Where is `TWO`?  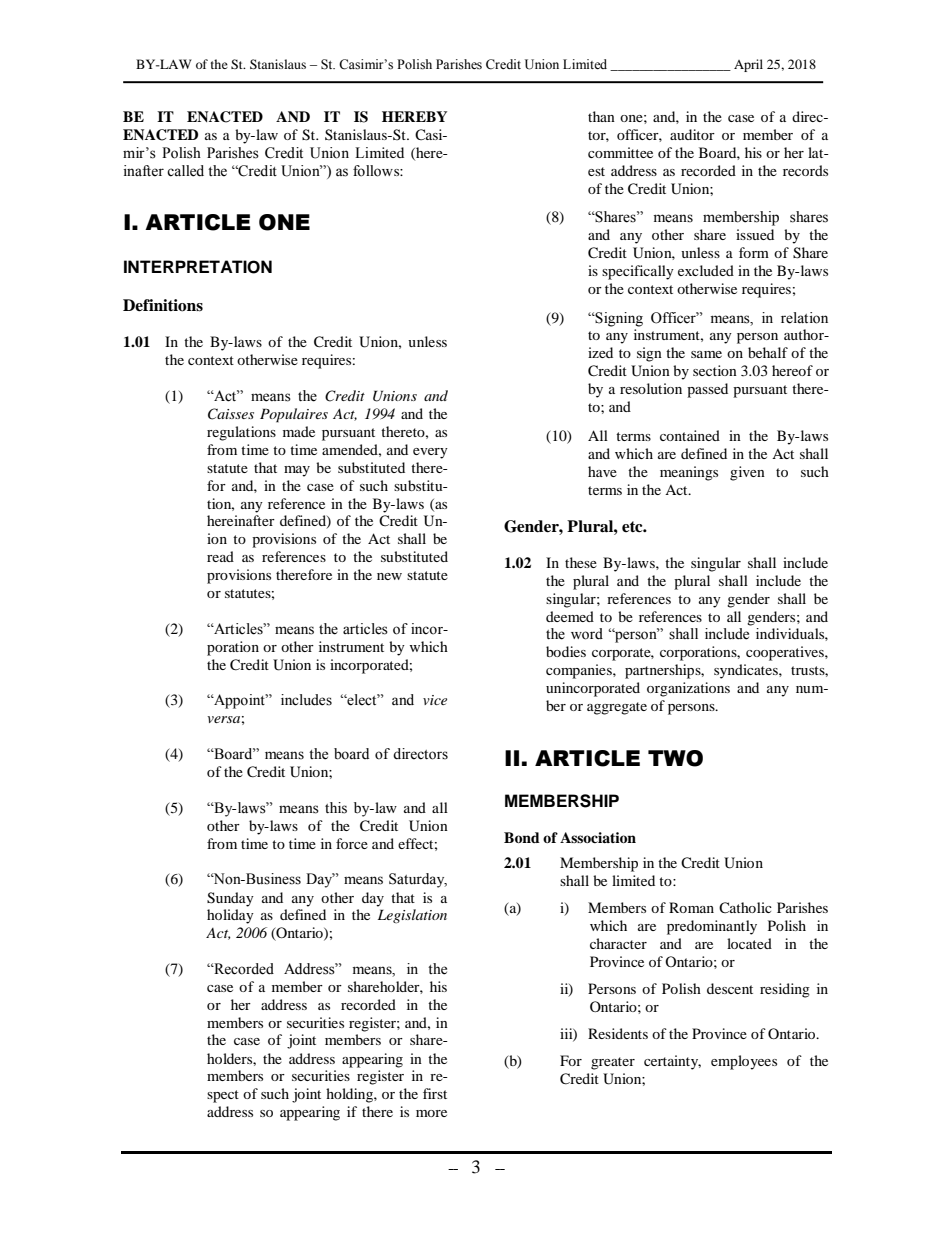 TWO is located at coordinates (675, 758).
